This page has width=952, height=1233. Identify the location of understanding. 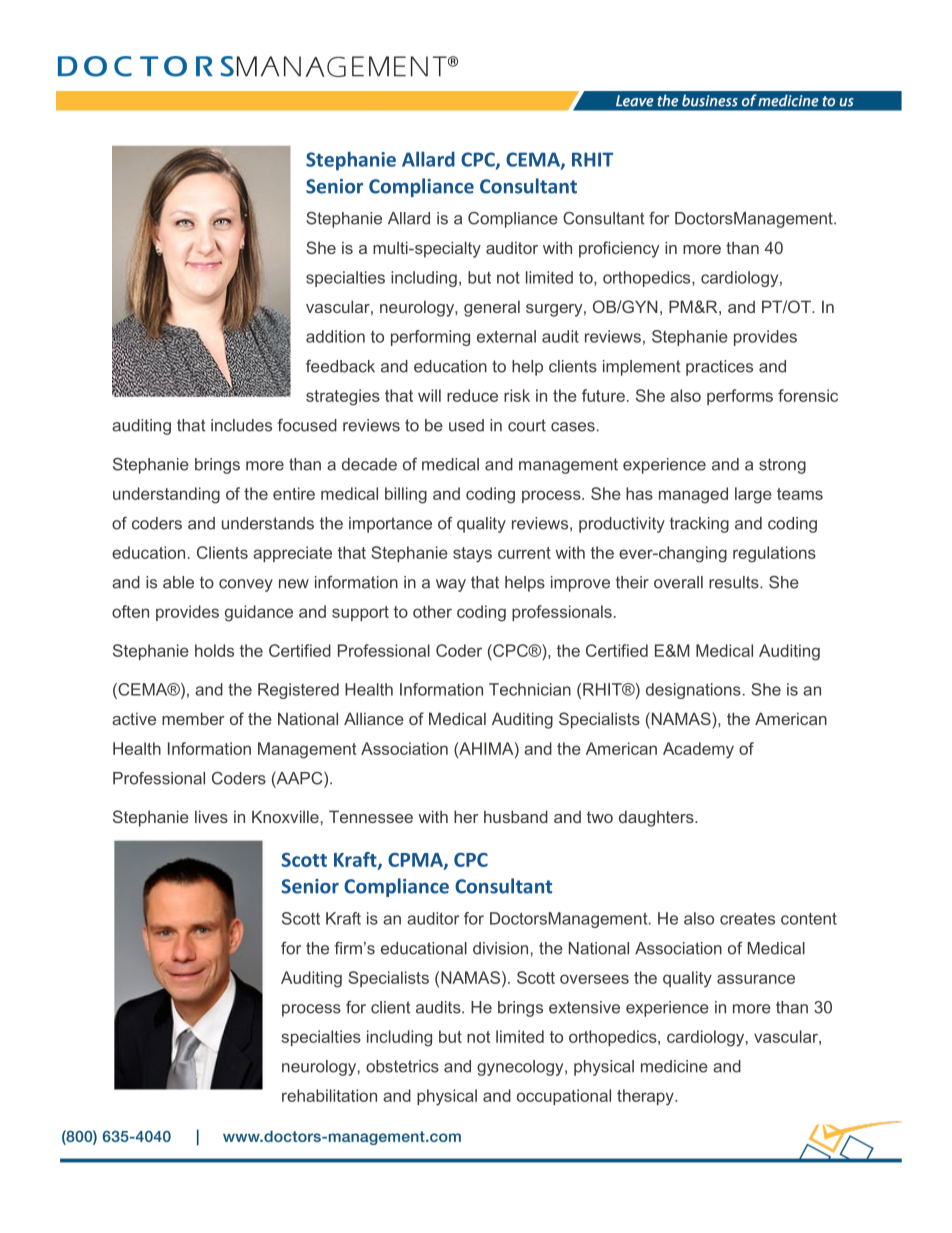
(166, 495).
